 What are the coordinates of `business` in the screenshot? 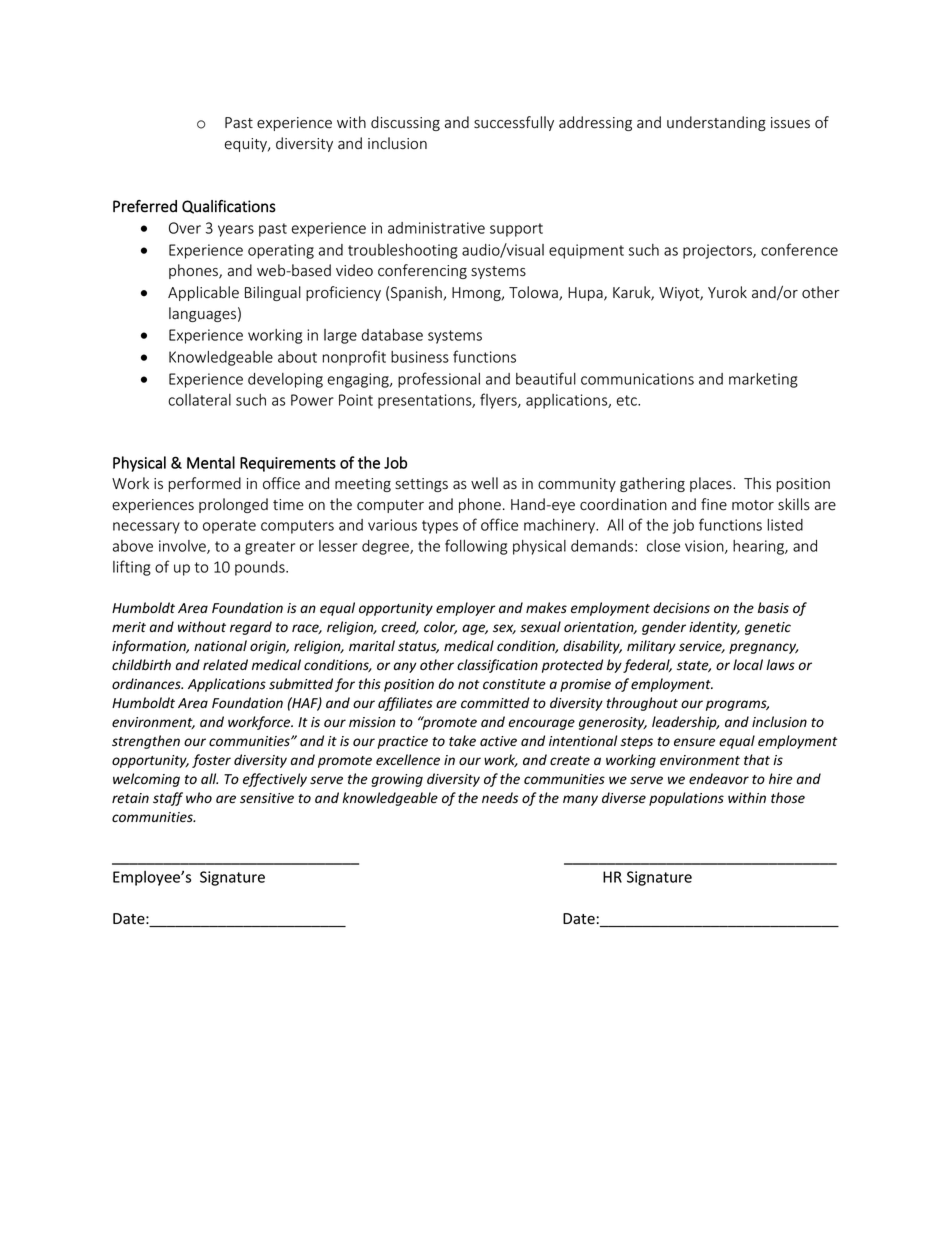 It's located at (420, 357).
